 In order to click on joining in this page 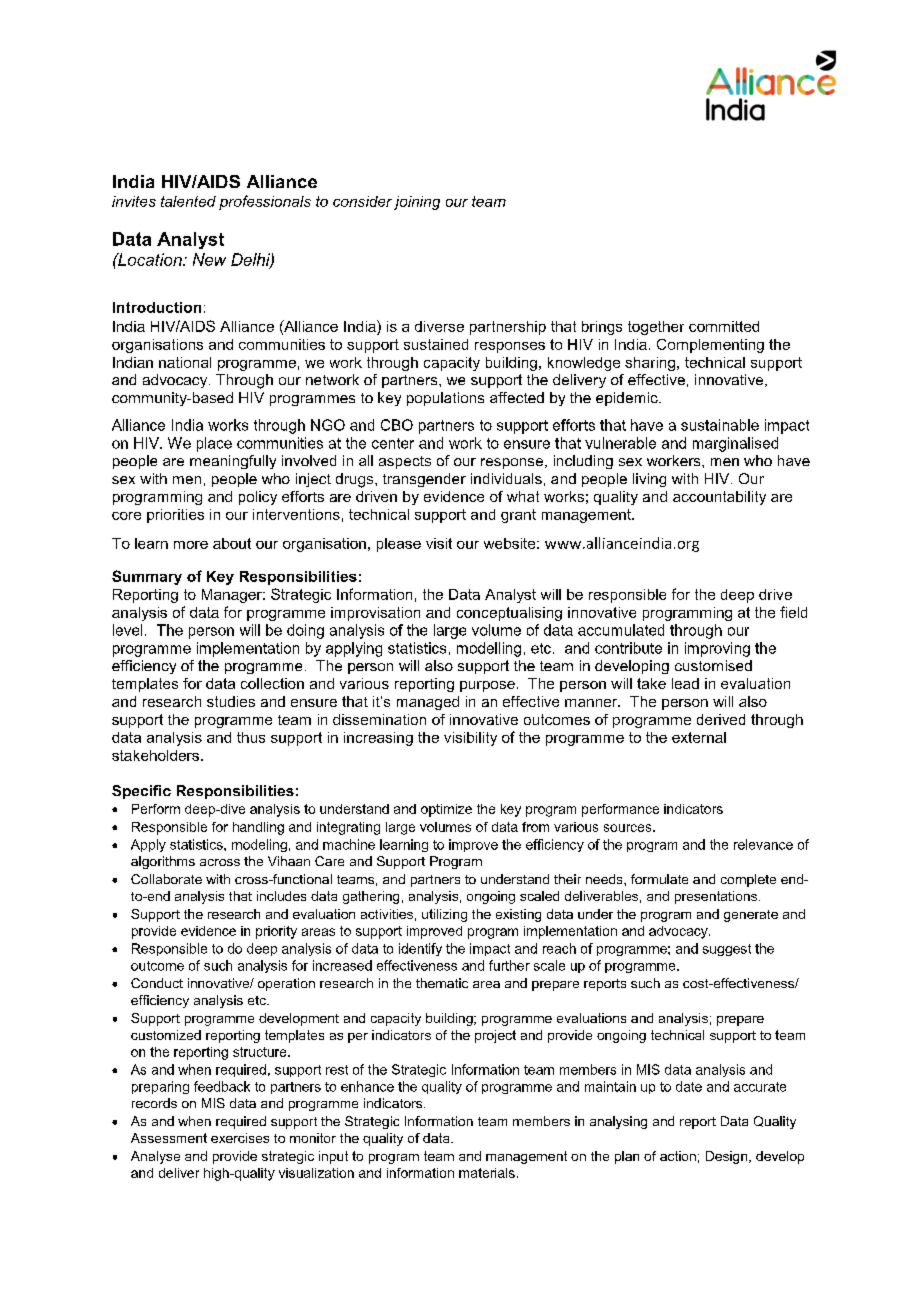, I will do `click(417, 203)`.
